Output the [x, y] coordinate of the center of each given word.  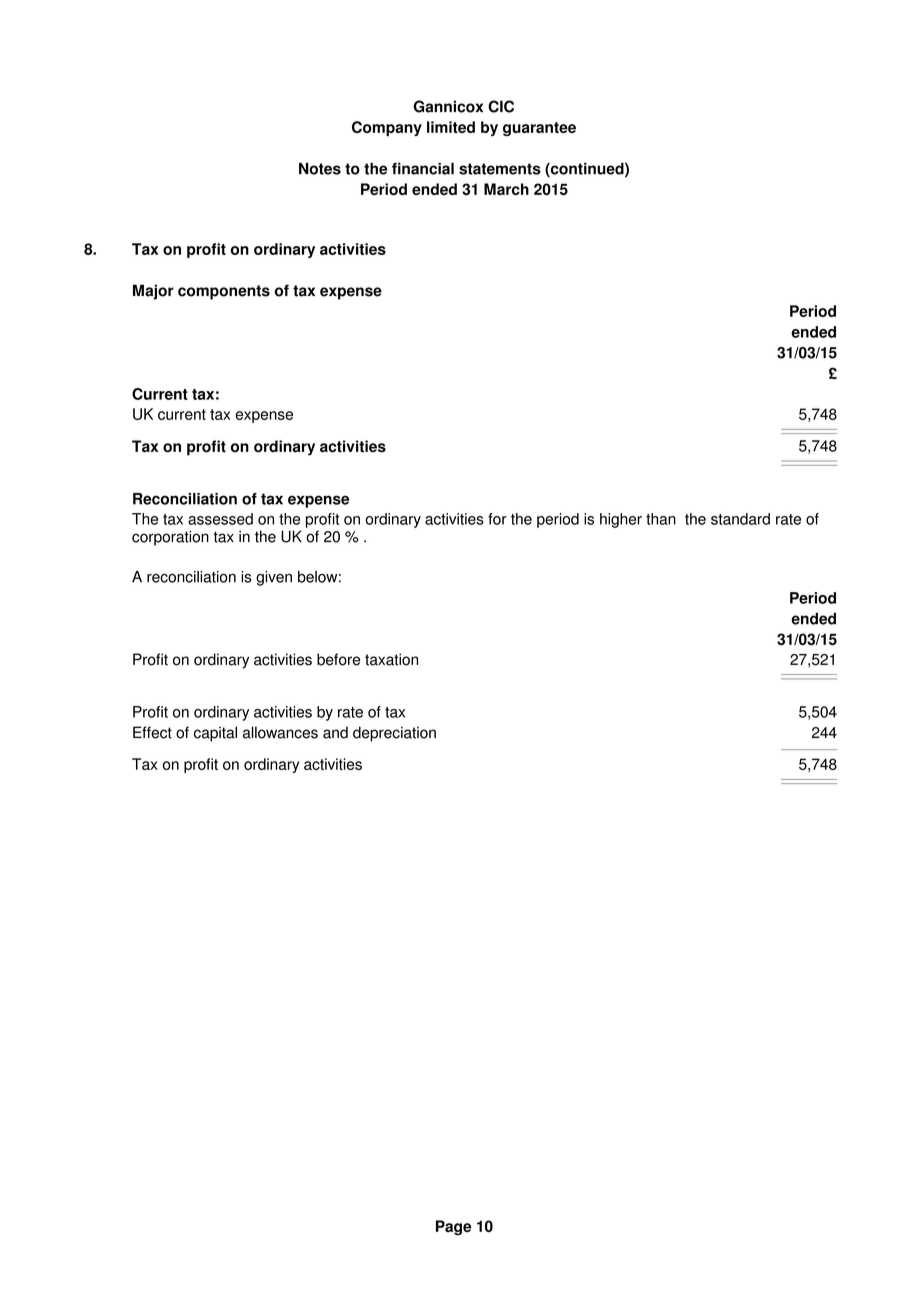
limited [451, 127]
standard [740, 519]
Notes [320, 168]
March [506, 189]
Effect [152, 732]
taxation [391, 659]
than [661, 519]
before [338, 659]
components [224, 292]
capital [215, 734]
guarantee [539, 129]
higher [621, 520]
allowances [280, 732]
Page [454, 1227]
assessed [220, 519]
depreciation [394, 734]
